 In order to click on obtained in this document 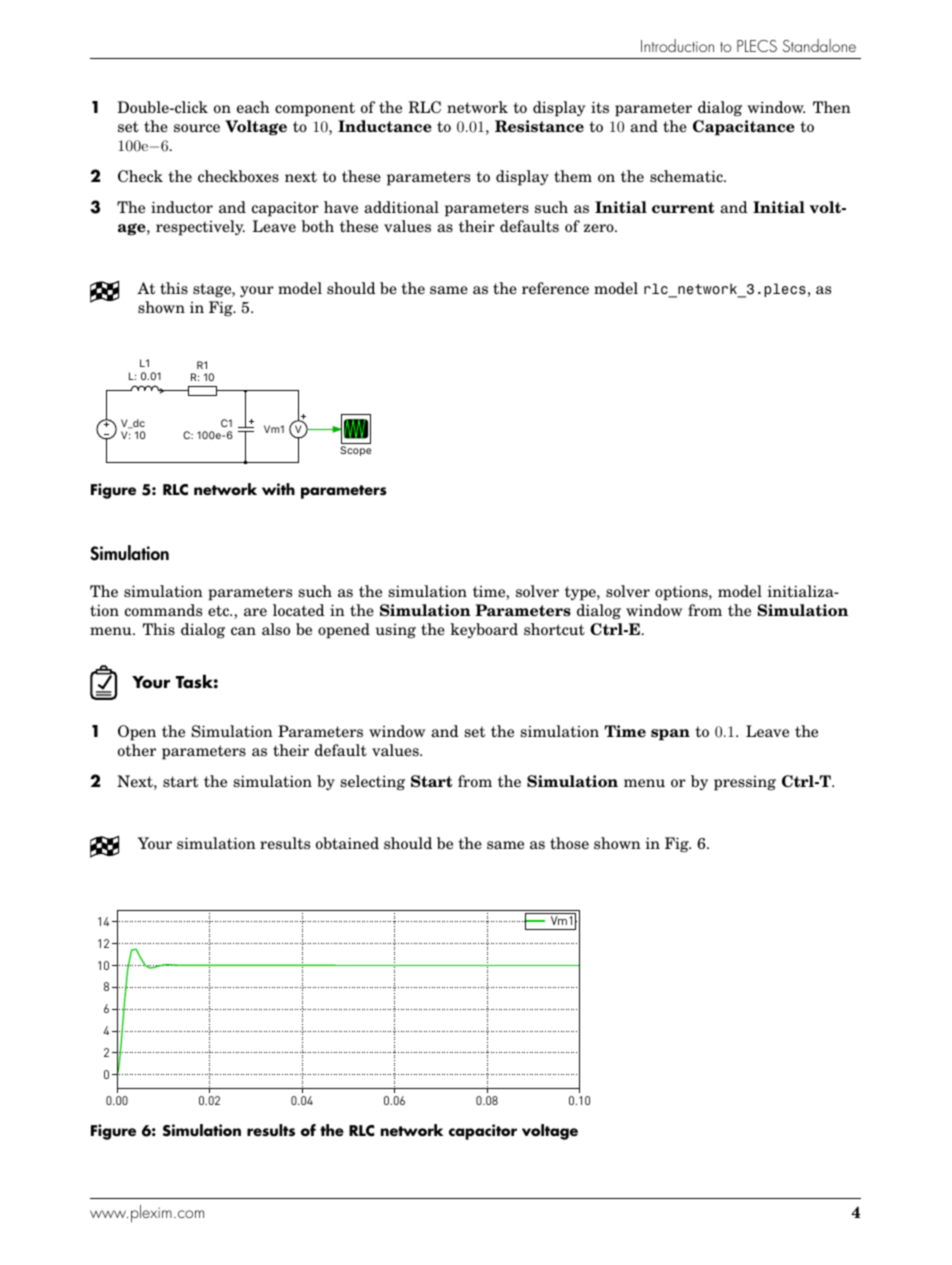, I will do `click(347, 843)`.
